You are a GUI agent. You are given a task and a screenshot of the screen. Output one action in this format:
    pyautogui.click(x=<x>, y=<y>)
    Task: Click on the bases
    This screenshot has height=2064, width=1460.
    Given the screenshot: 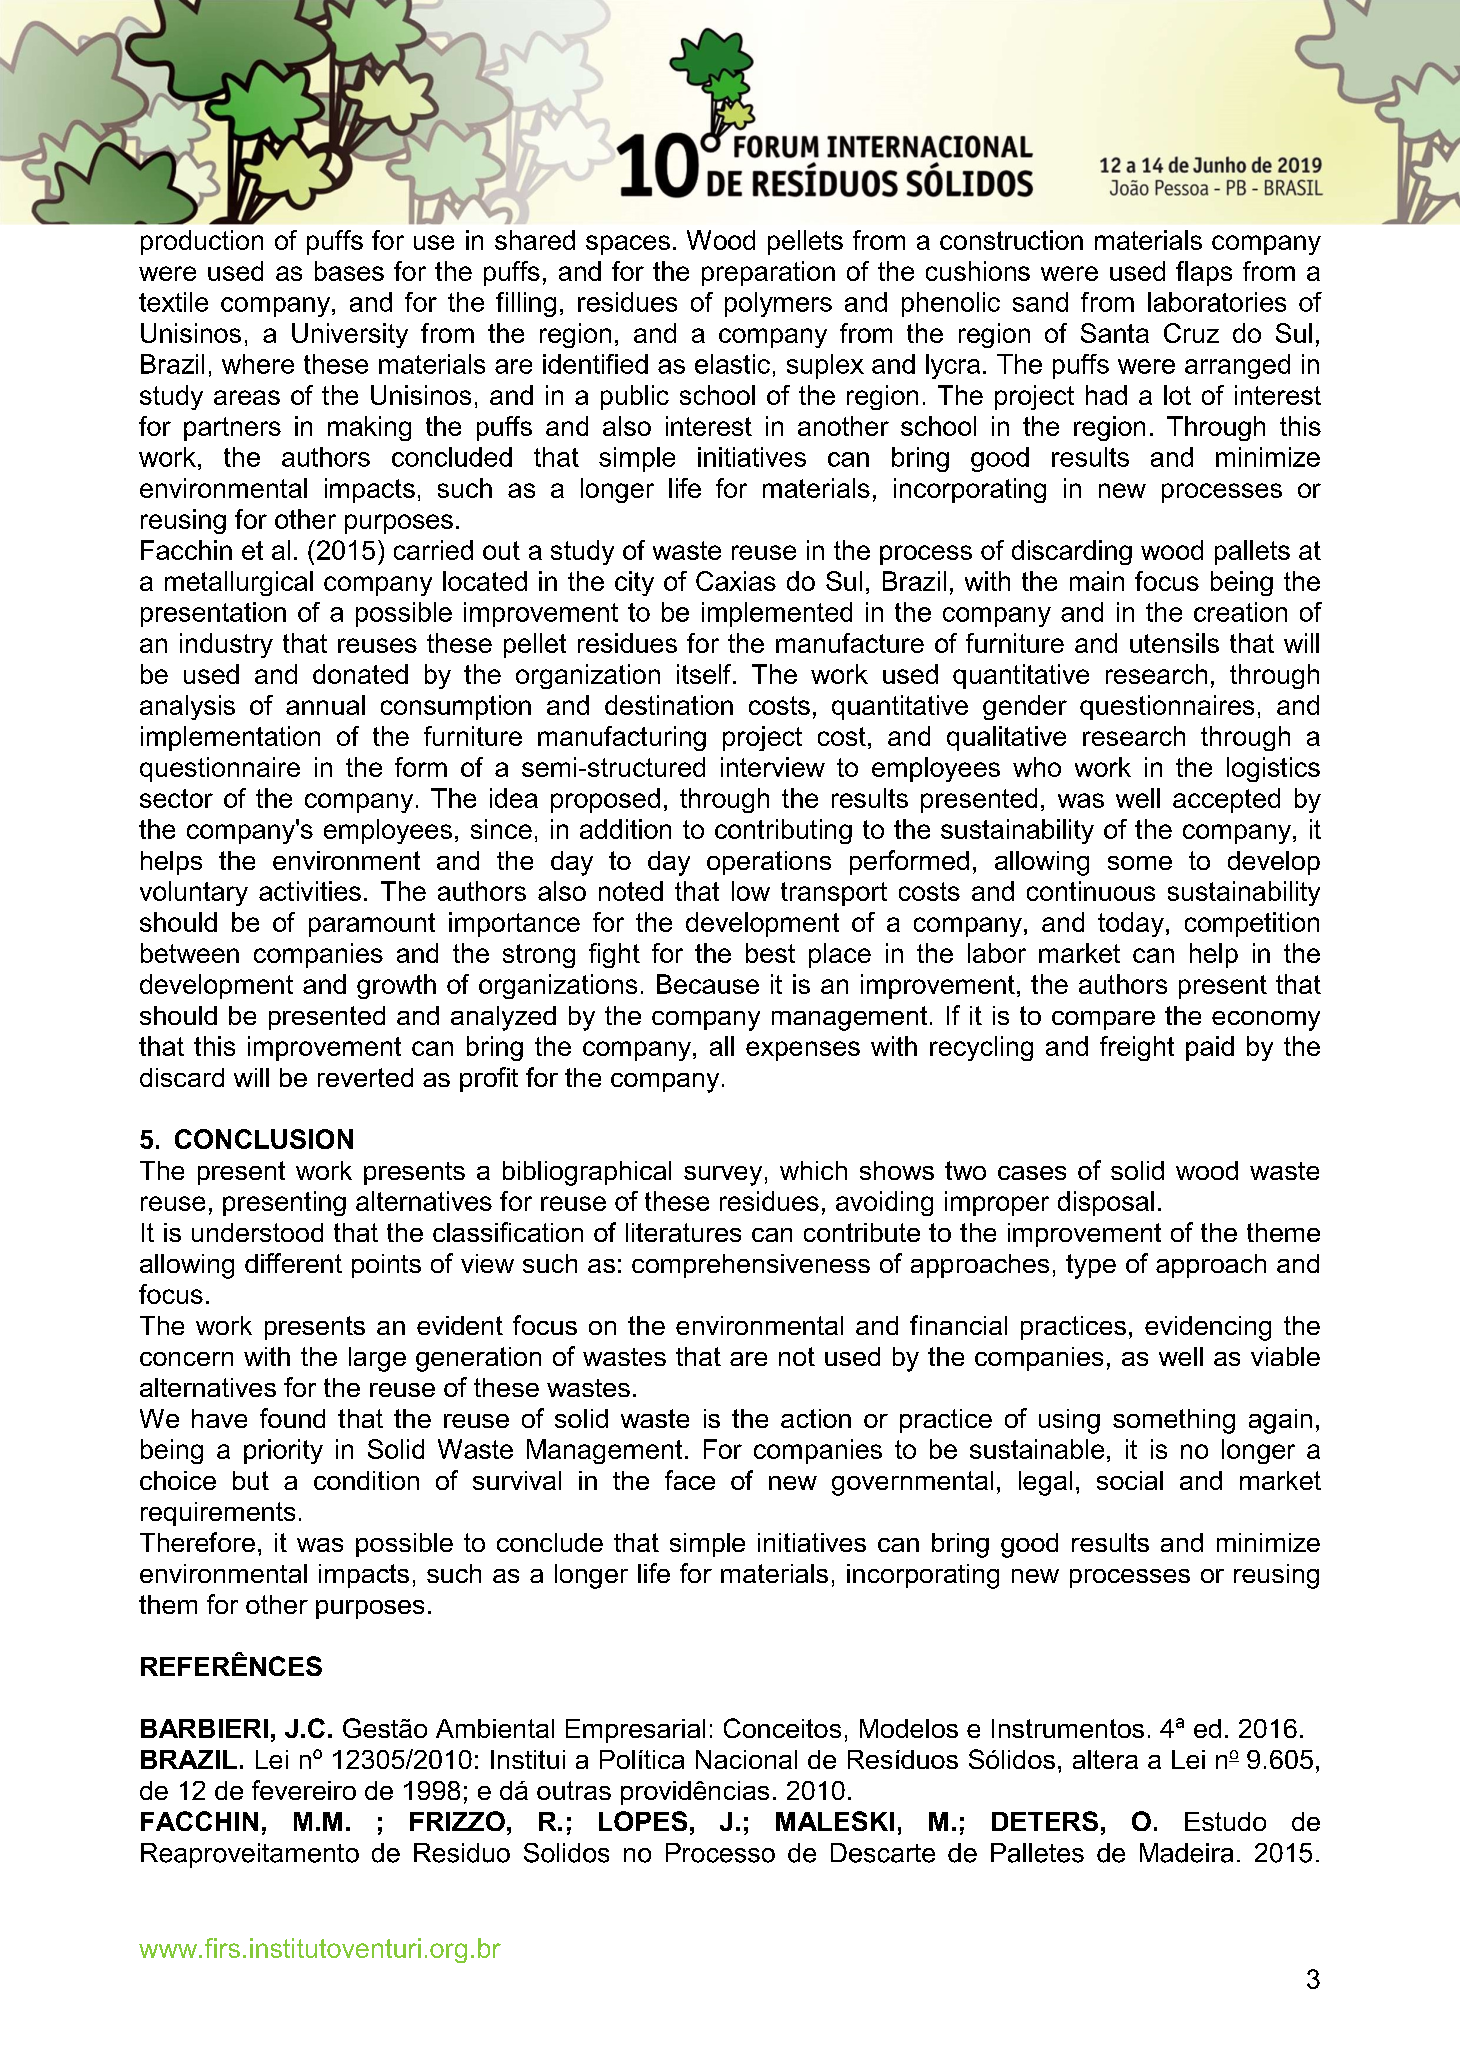 What is the action you would take?
    pyautogui.click(x=349, y=271)
